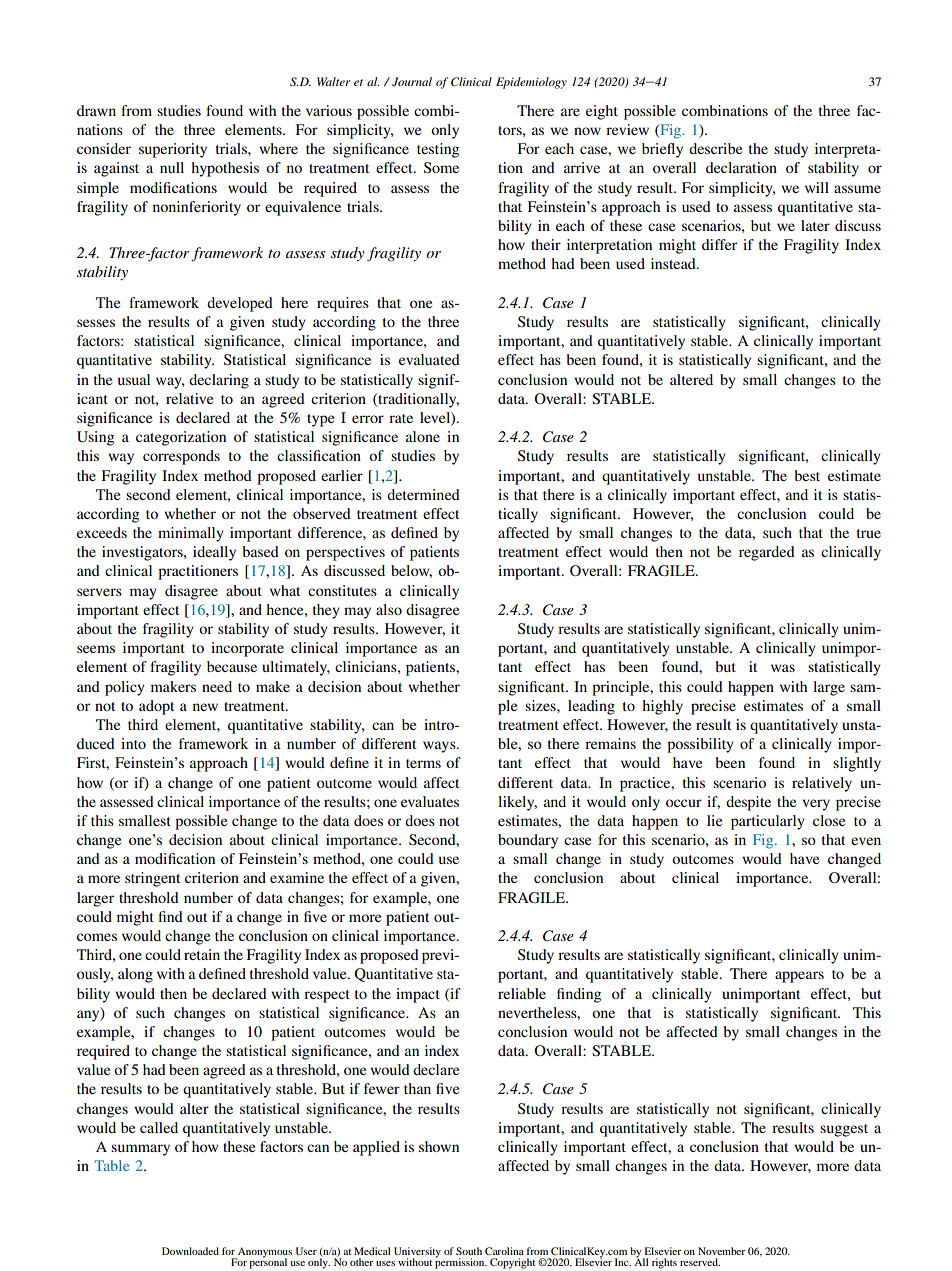  What do you see at coordinates (181, 457) in the screenshot?
I see `corresponds` at bounding box center [181, 457].
